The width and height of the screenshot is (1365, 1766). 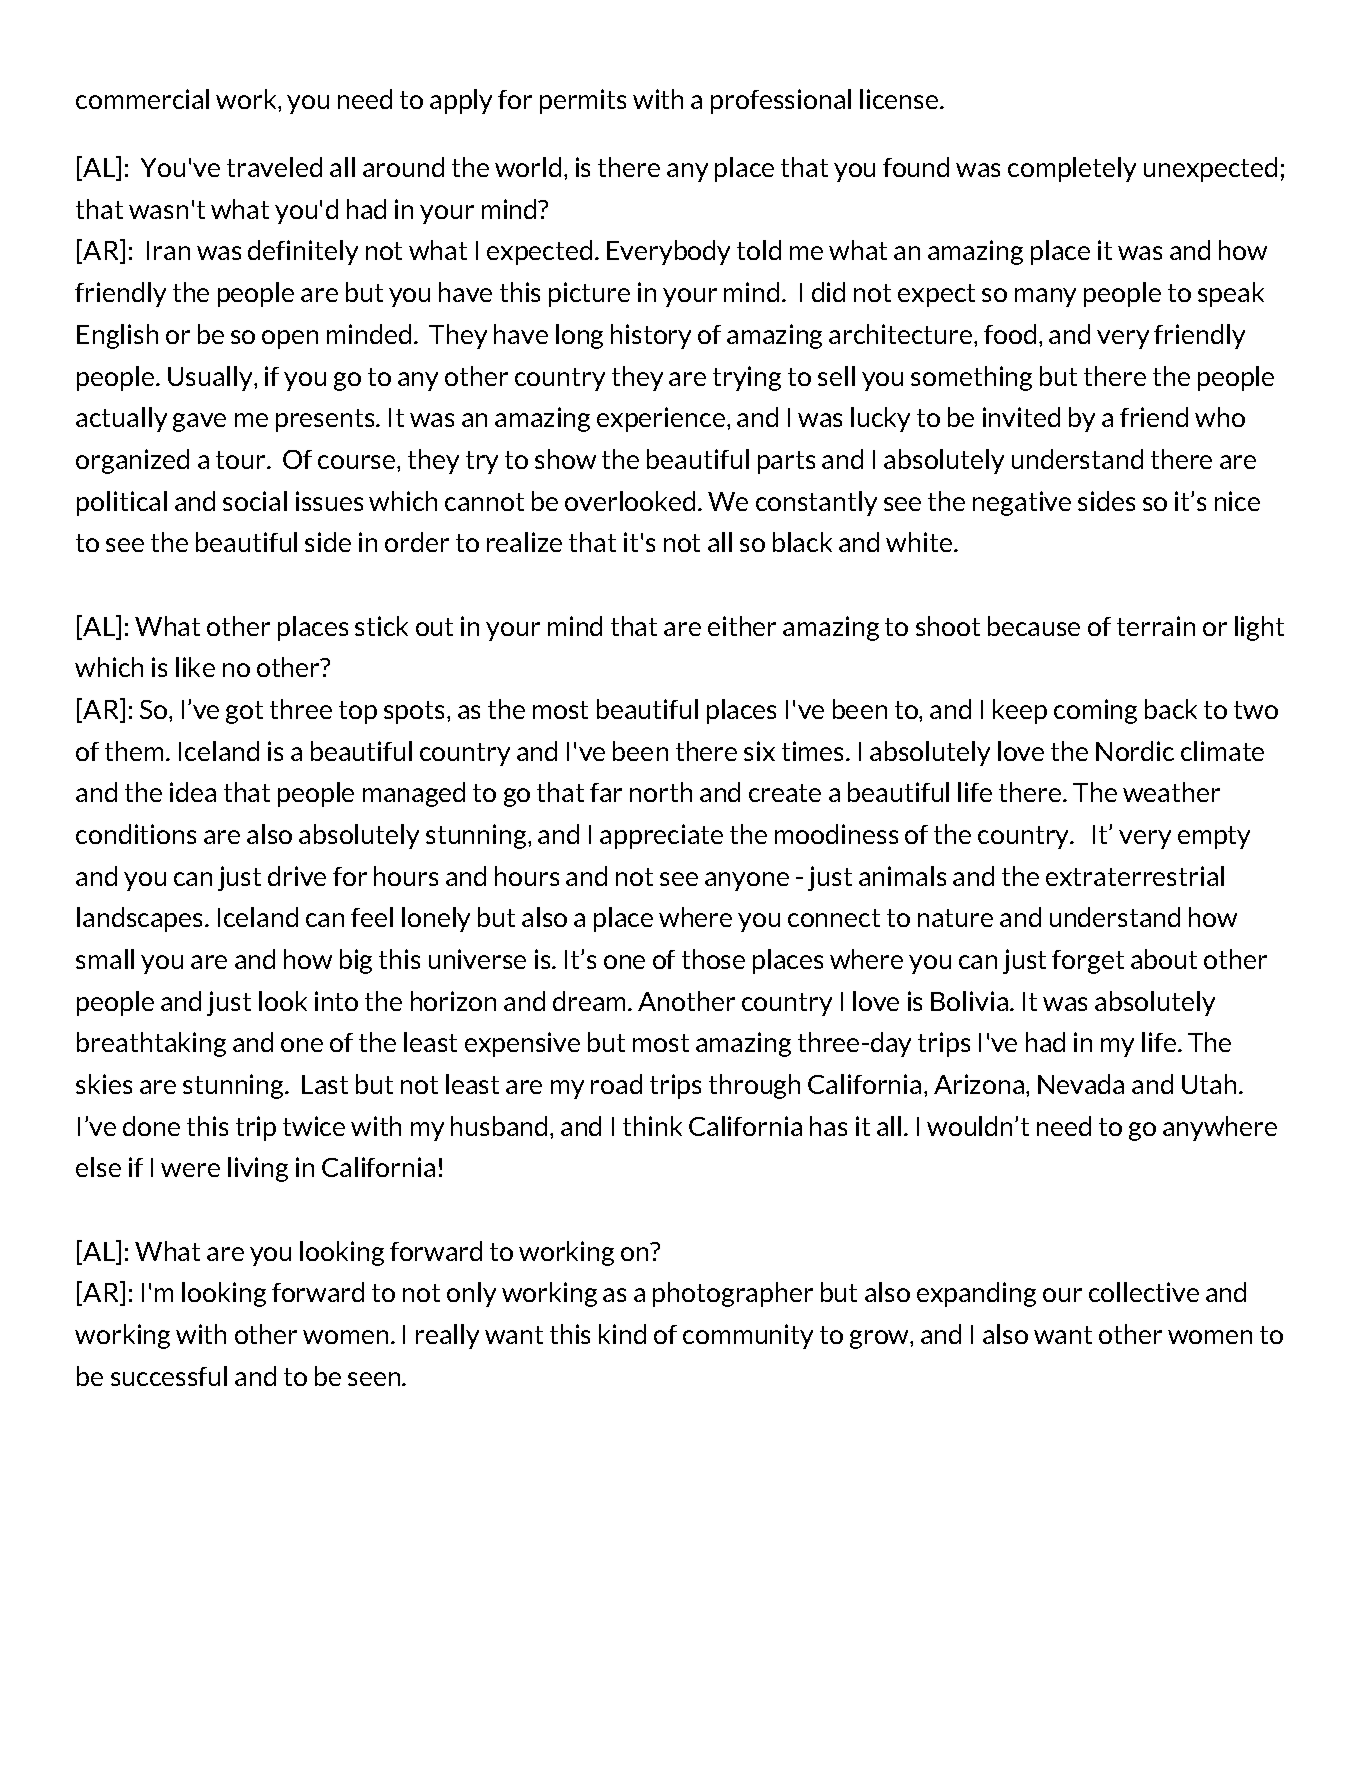 What do you see at coordinates (583, 101) in the screenshot?
I see `permits` at bounding box center [583, 101].
